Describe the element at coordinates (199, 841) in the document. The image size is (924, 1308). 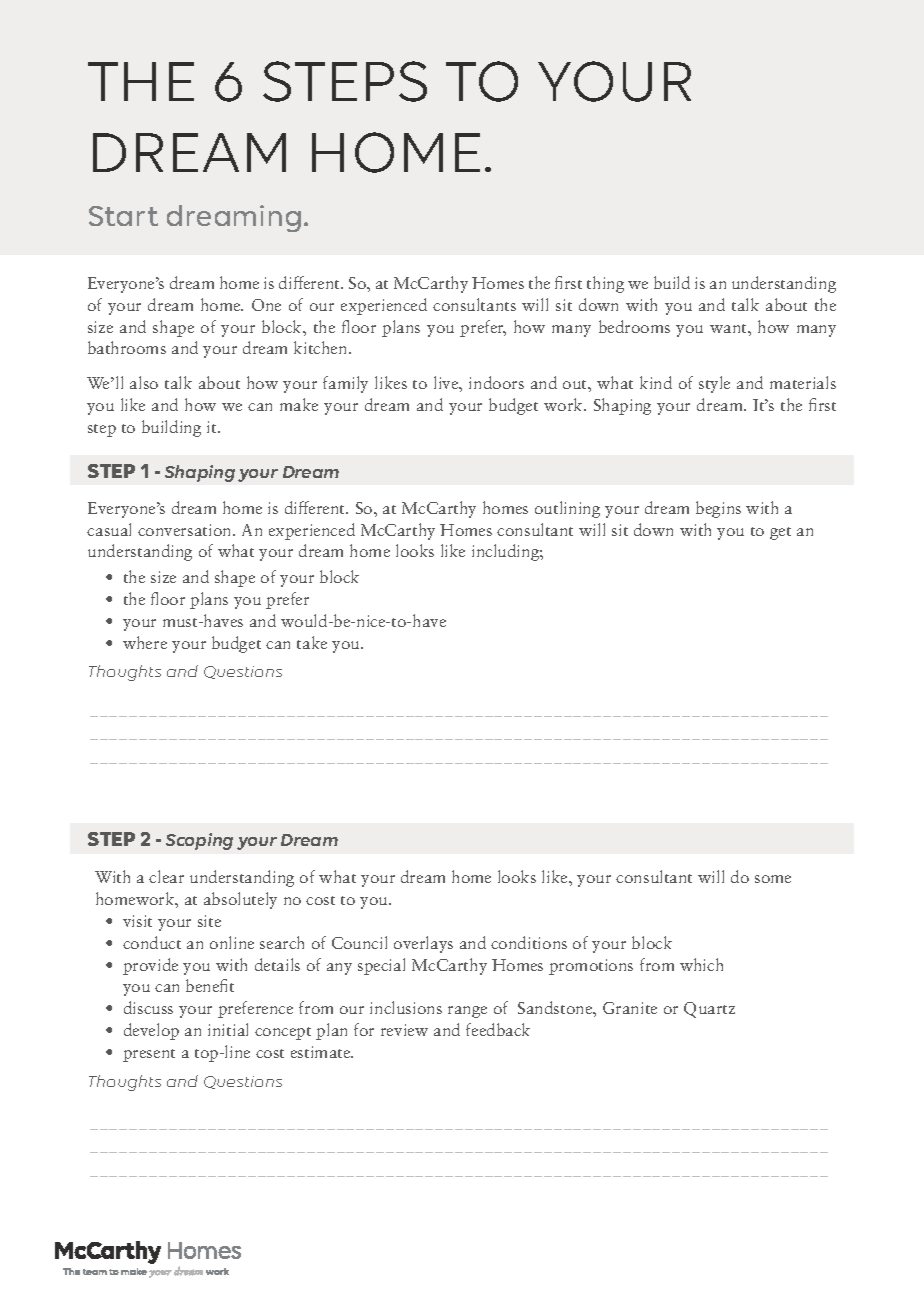
I see `Scoping` at that location.
